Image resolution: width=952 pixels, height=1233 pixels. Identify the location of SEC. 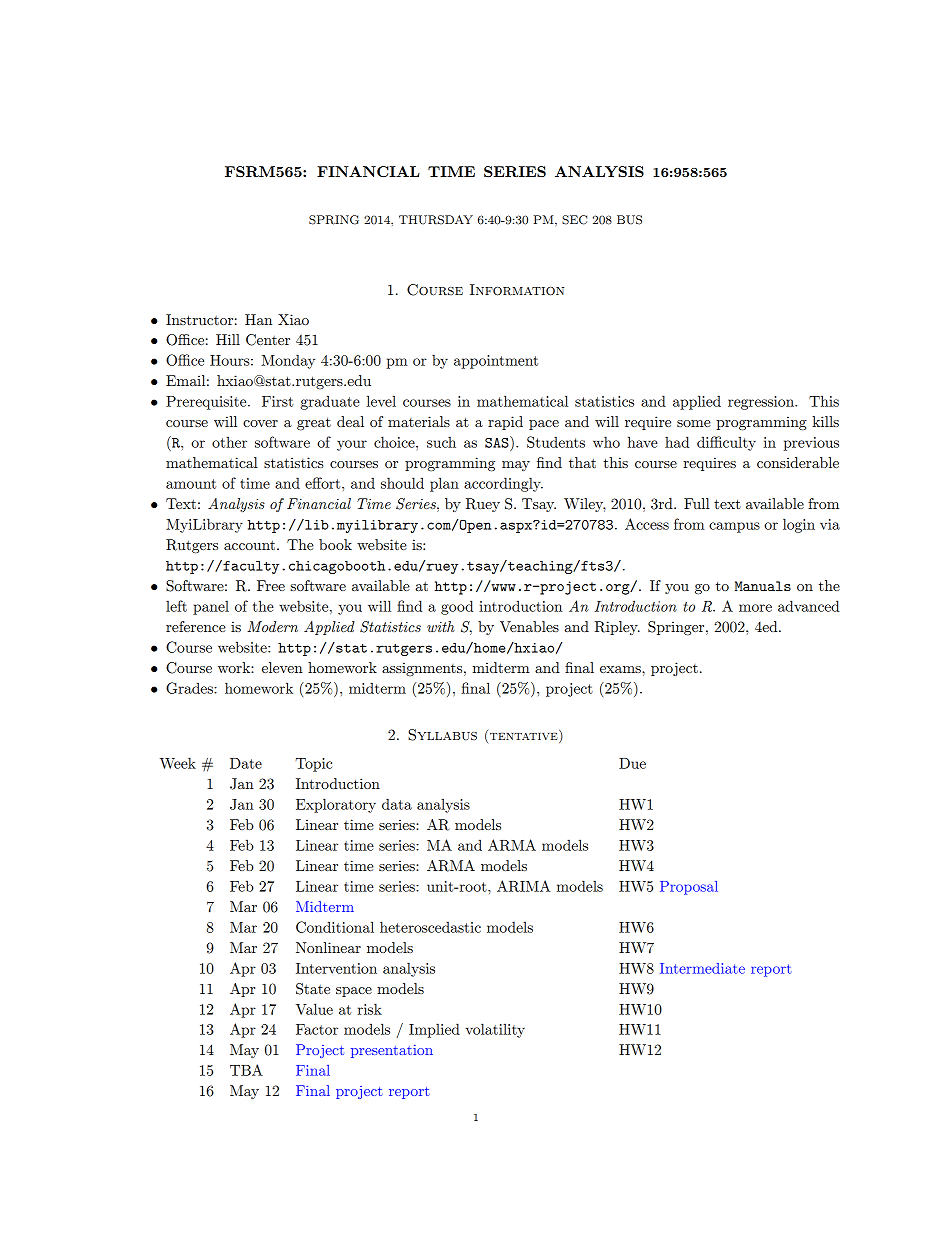
(574, 220).
